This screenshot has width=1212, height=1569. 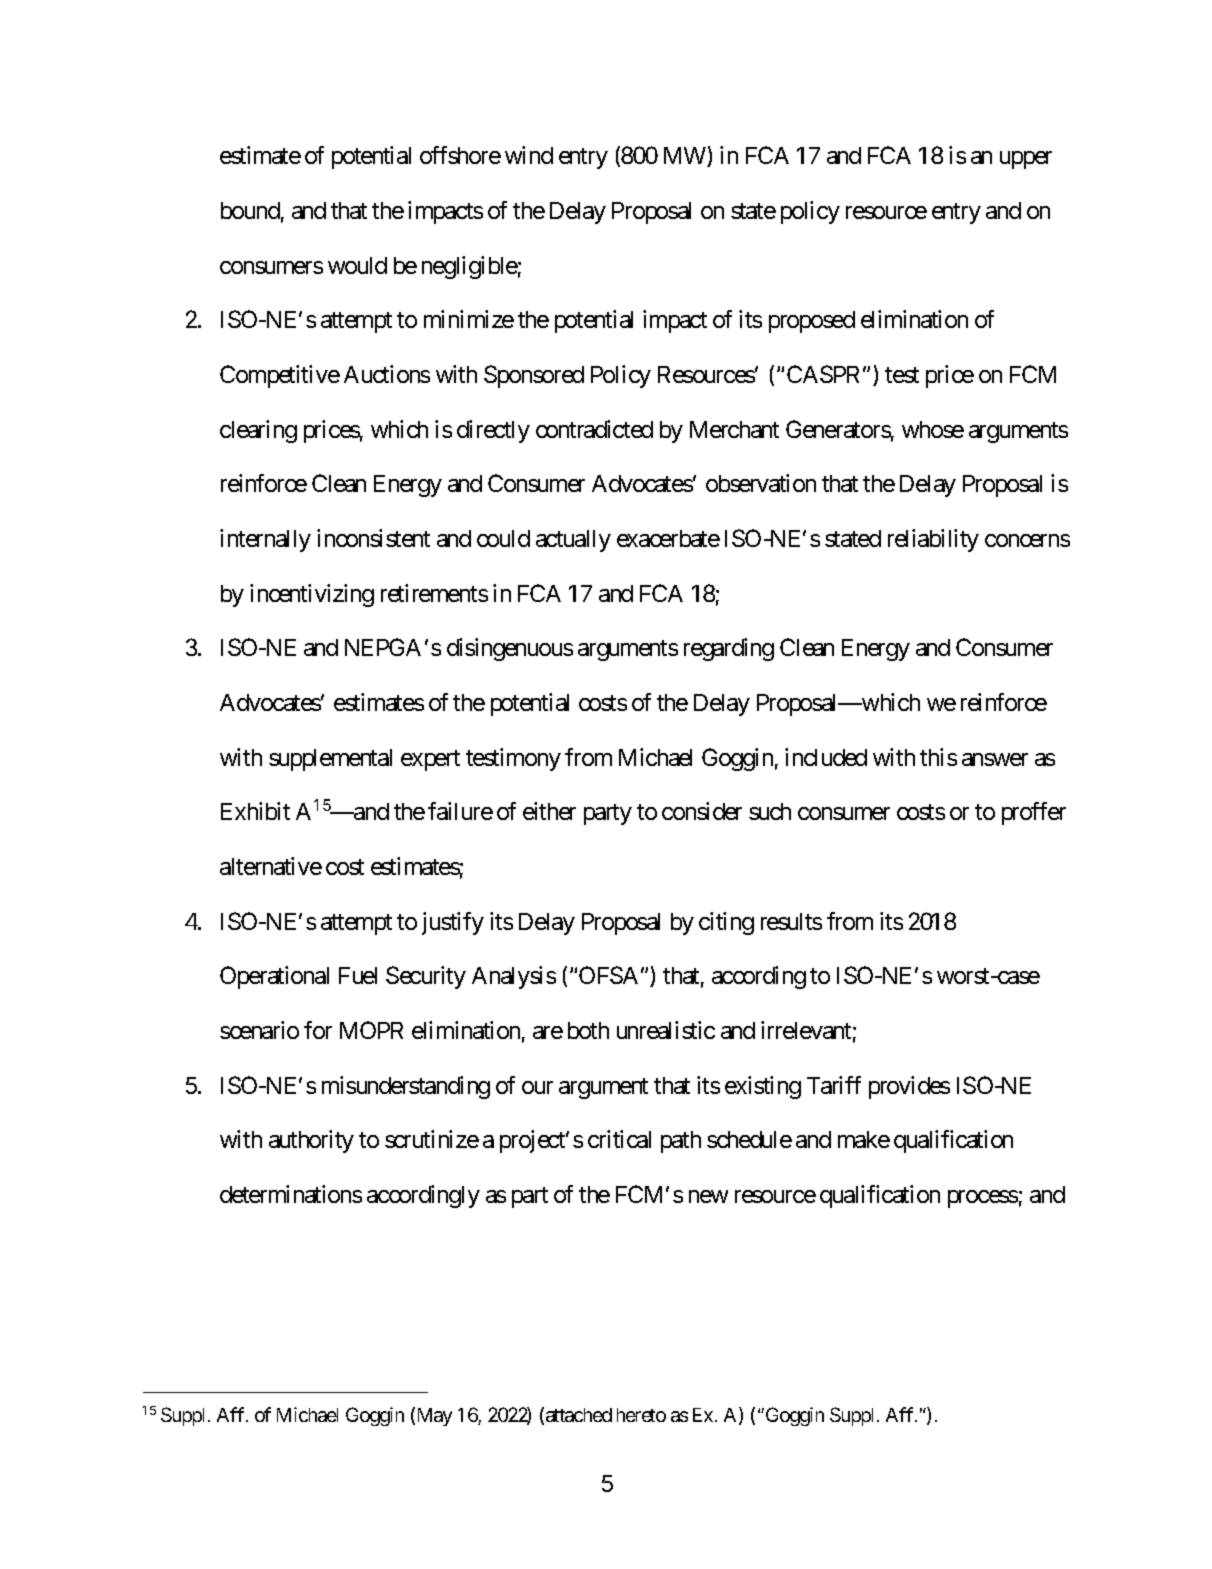 What do you see at coordinates (271, 866) in the screenshot?
I see `alternative` at bounding box center [271, 866].
